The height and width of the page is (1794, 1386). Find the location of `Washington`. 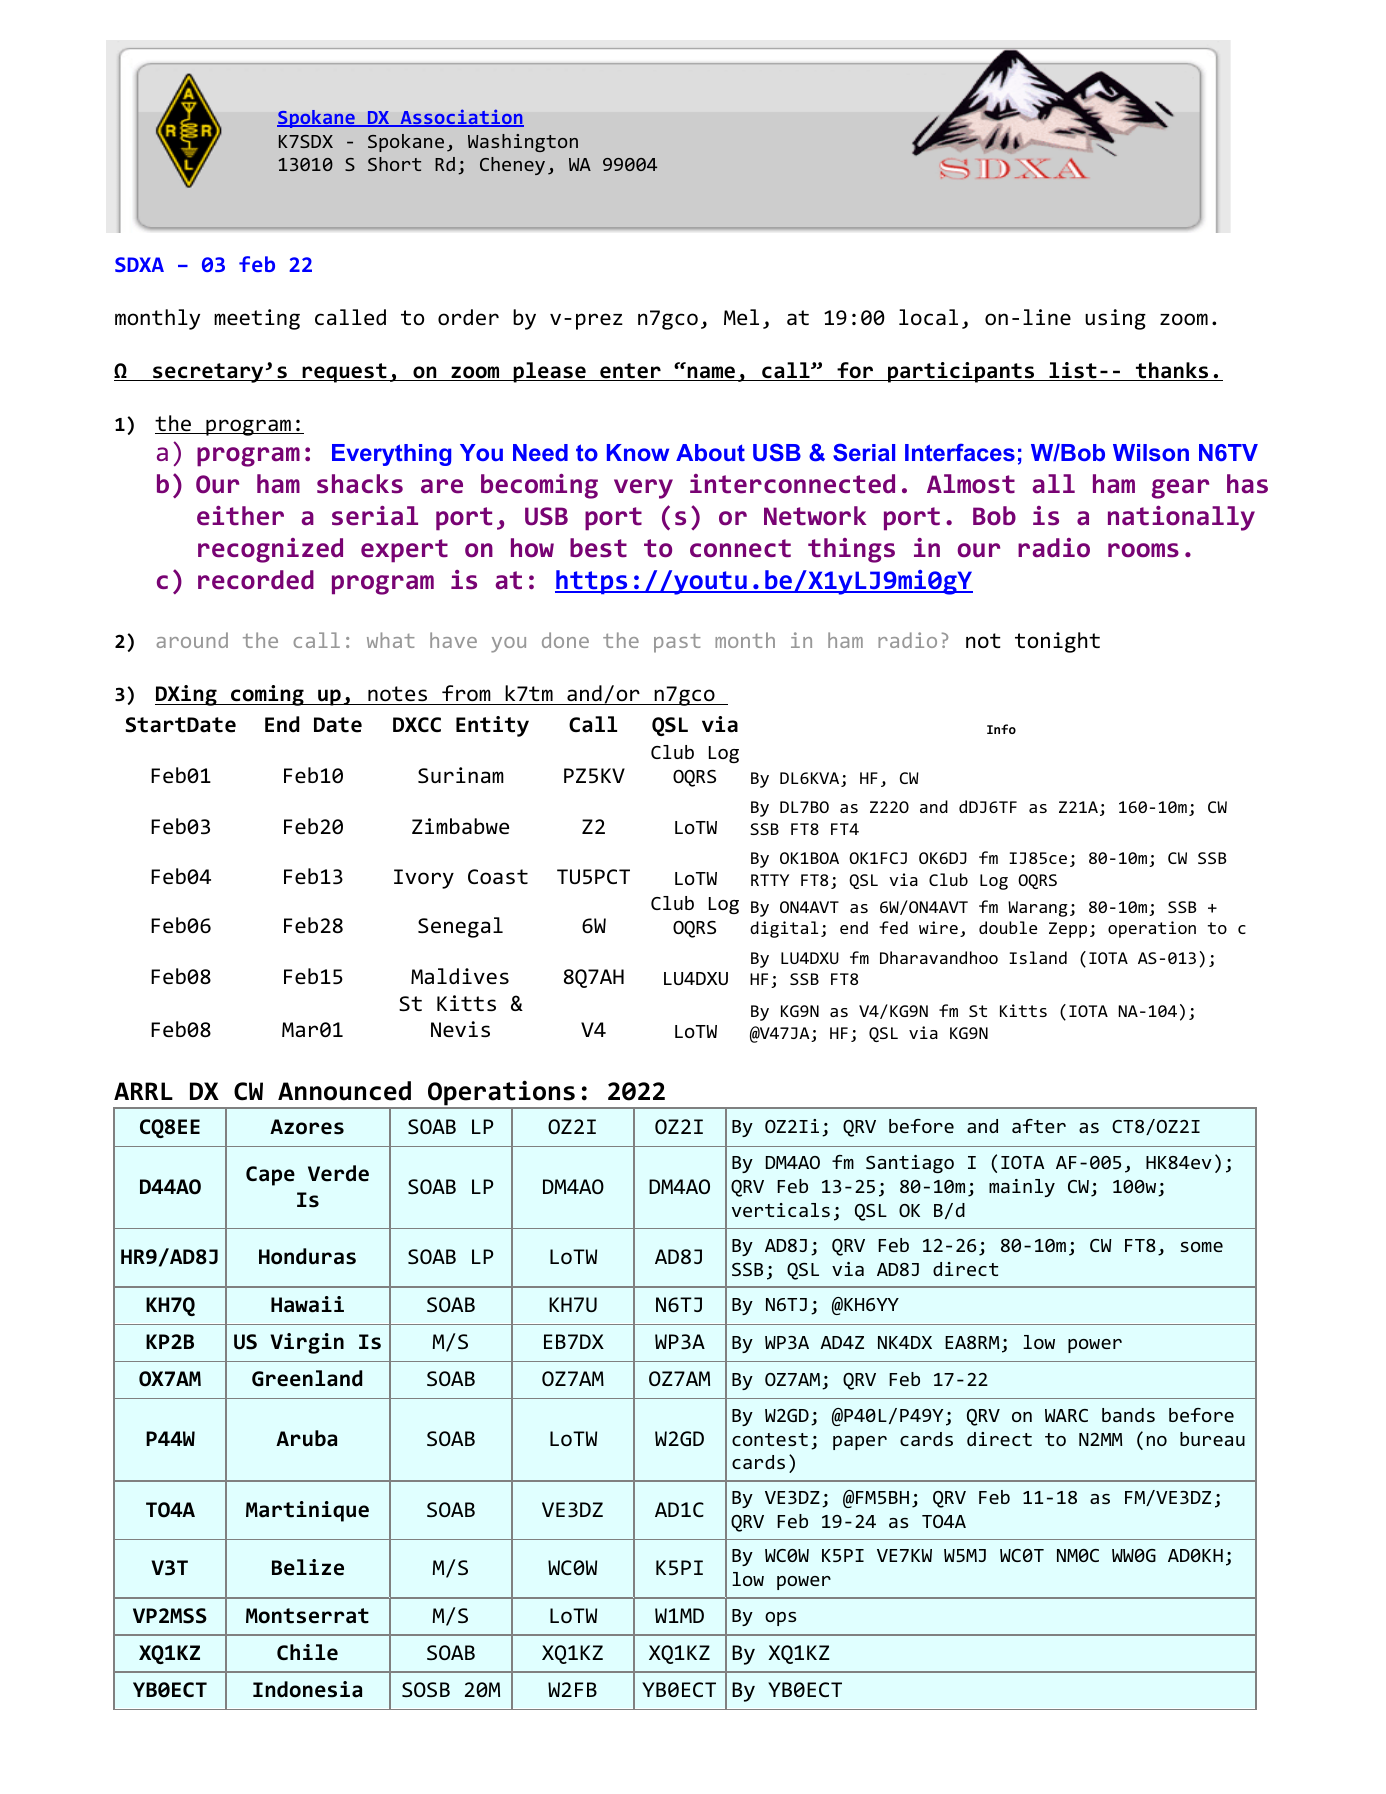

Washington is located at coordinates (523, 143).
